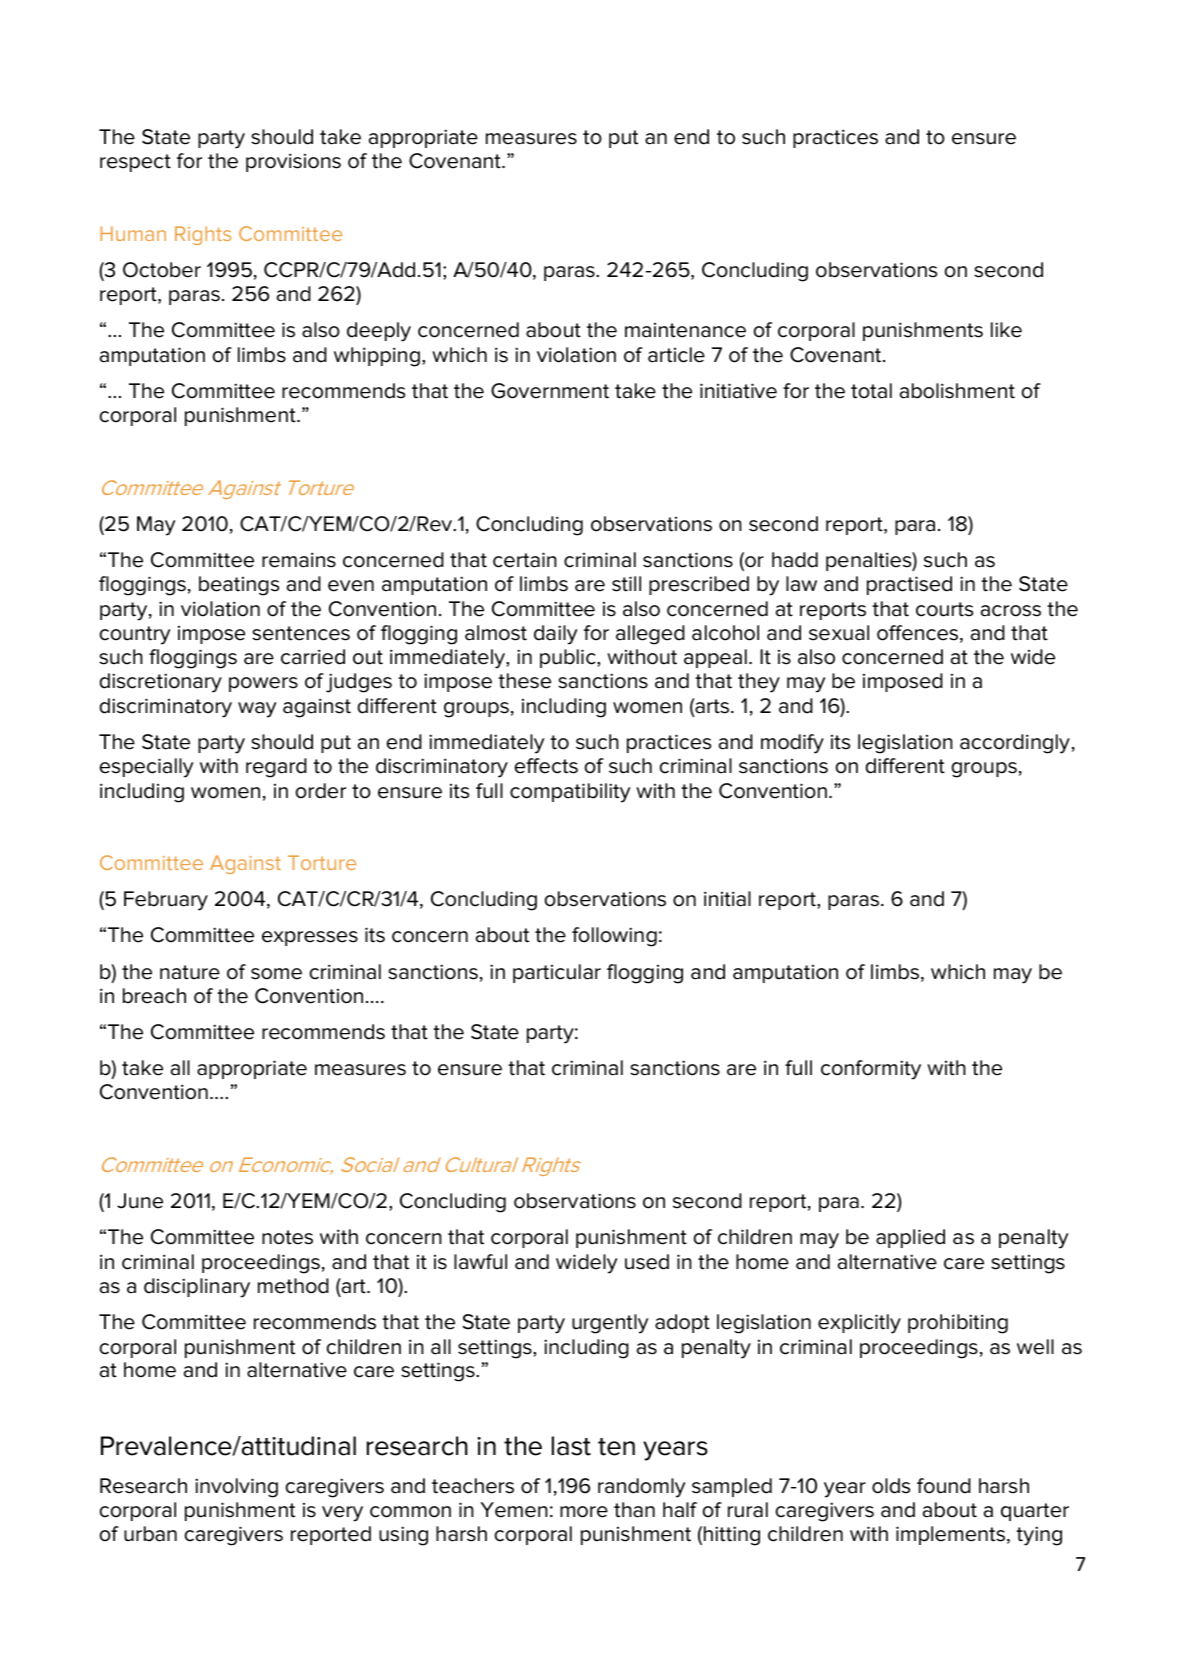 Image resolution: width=1184 pixels, height=1675 pixels. I want to click on provisions, so click(293, 162).
